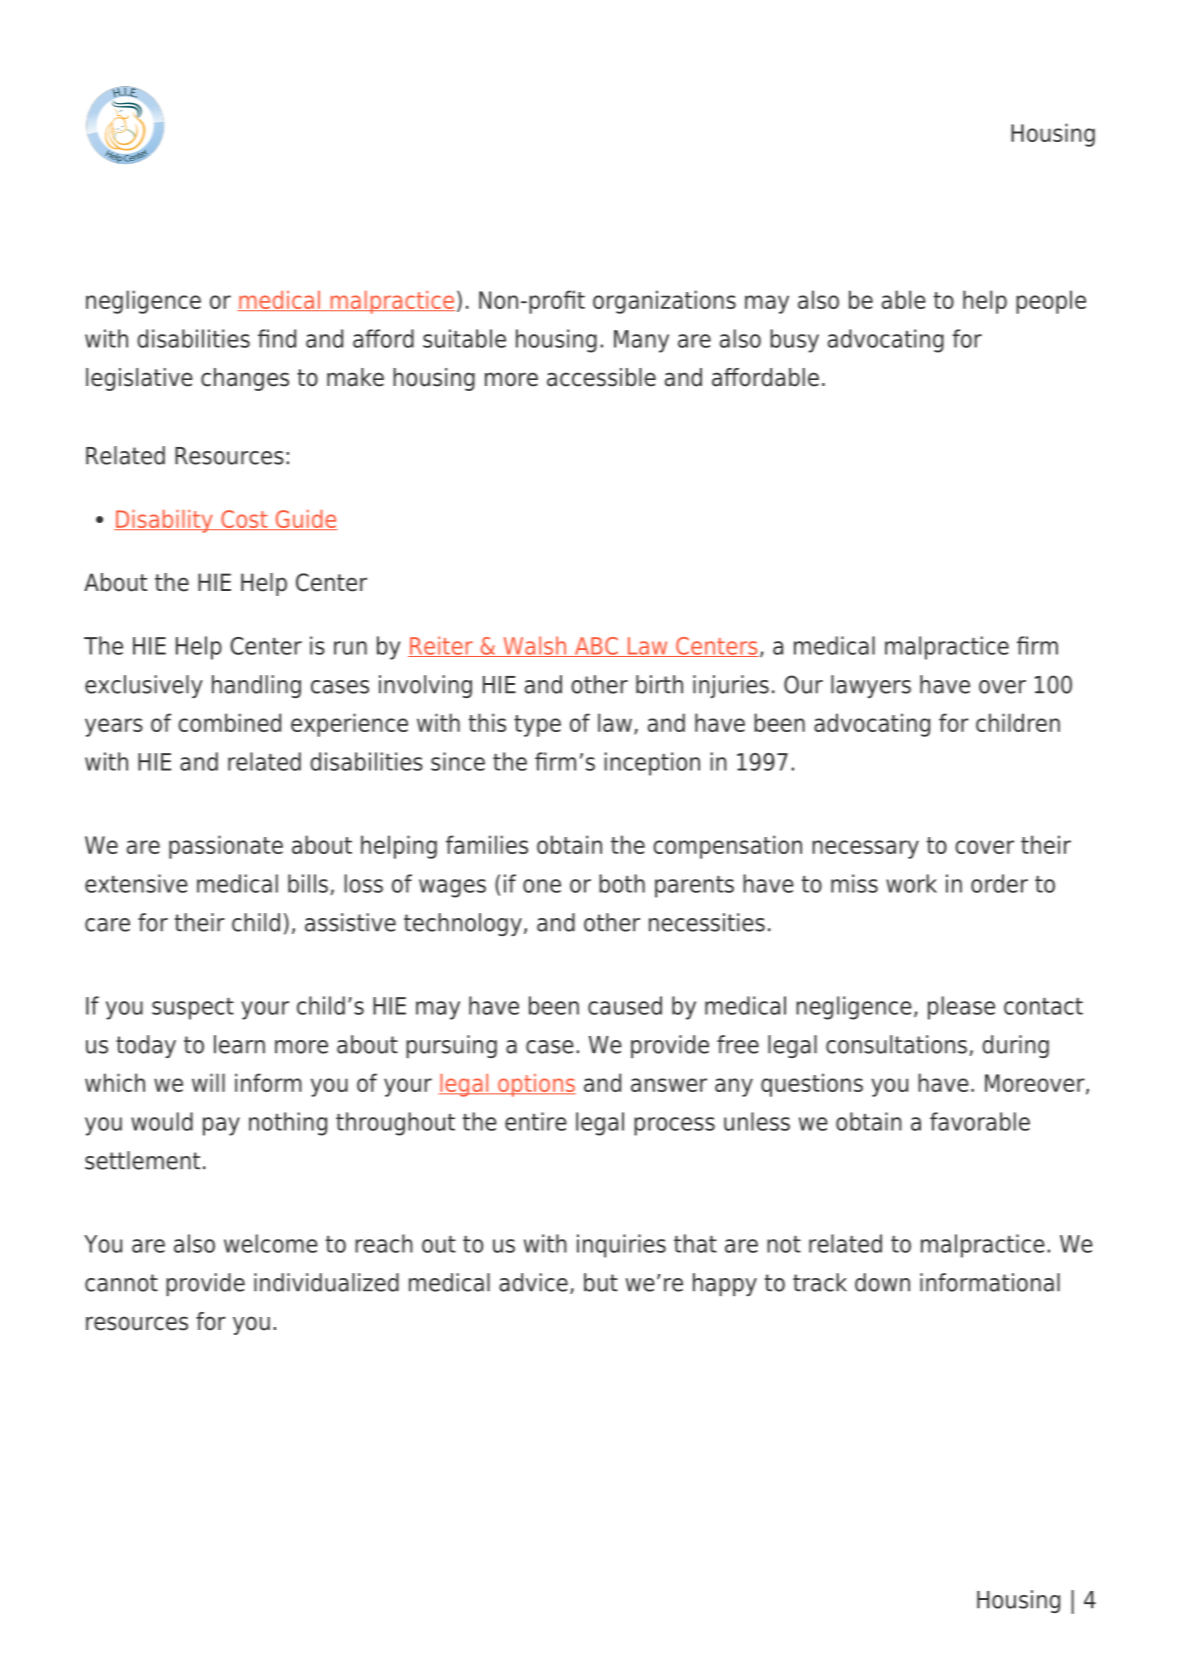 The height and width of the page is (1670, 1181). What do you see at coordinates (621, 1246) in the page?
I see `inquiries` at bounding box center [621, 1246].
